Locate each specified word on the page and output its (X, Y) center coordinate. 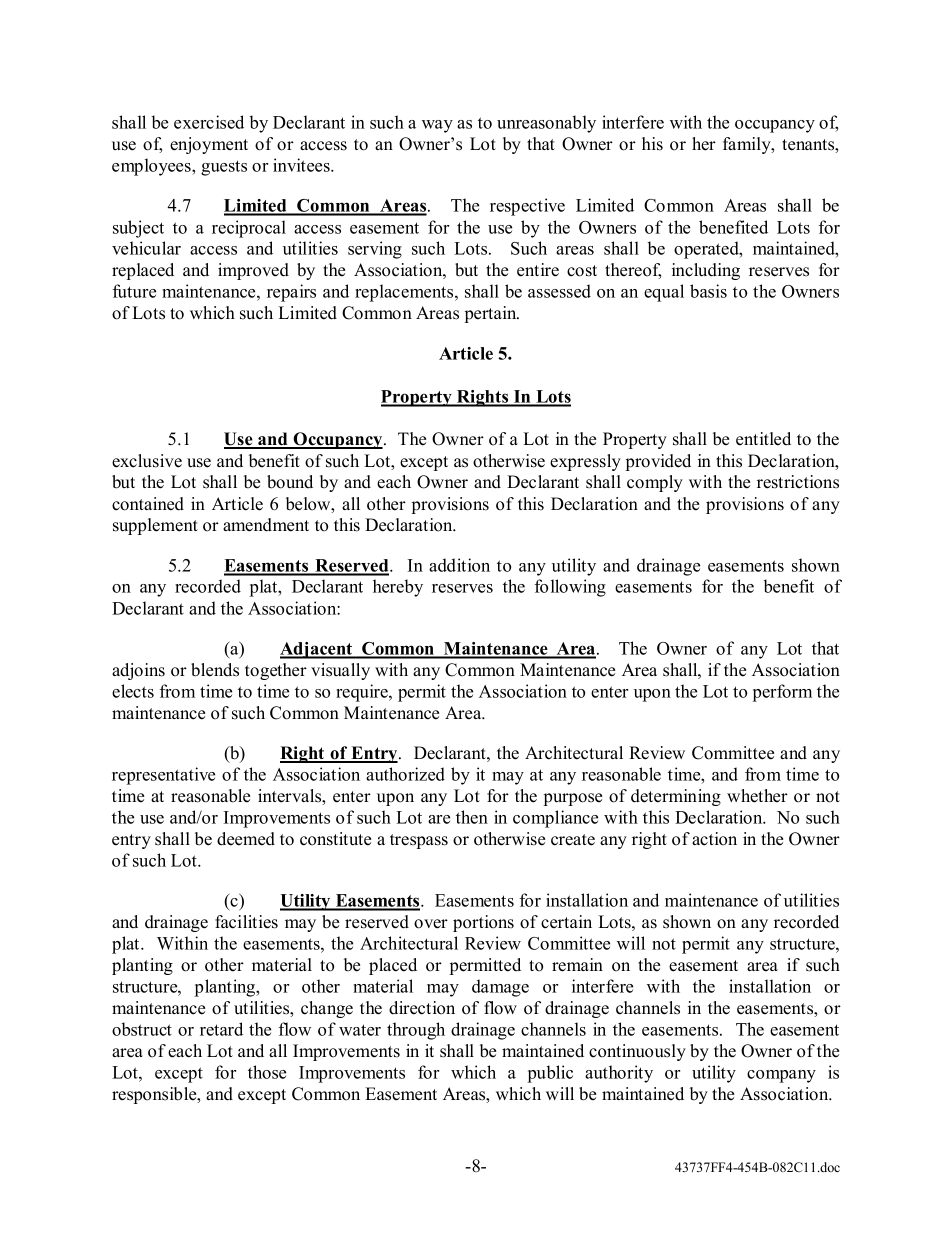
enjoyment (209, 145)
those (267, 1072)
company (781, 1076)
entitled (763, 439)
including (706, 271)
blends (215, 670)
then (472, 817)
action (714, 839)
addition (459, 565)
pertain (492, 314)
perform (782, 693)
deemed (246, 839)
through (416, 1031)
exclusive (147, 461)
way (437, 126)
